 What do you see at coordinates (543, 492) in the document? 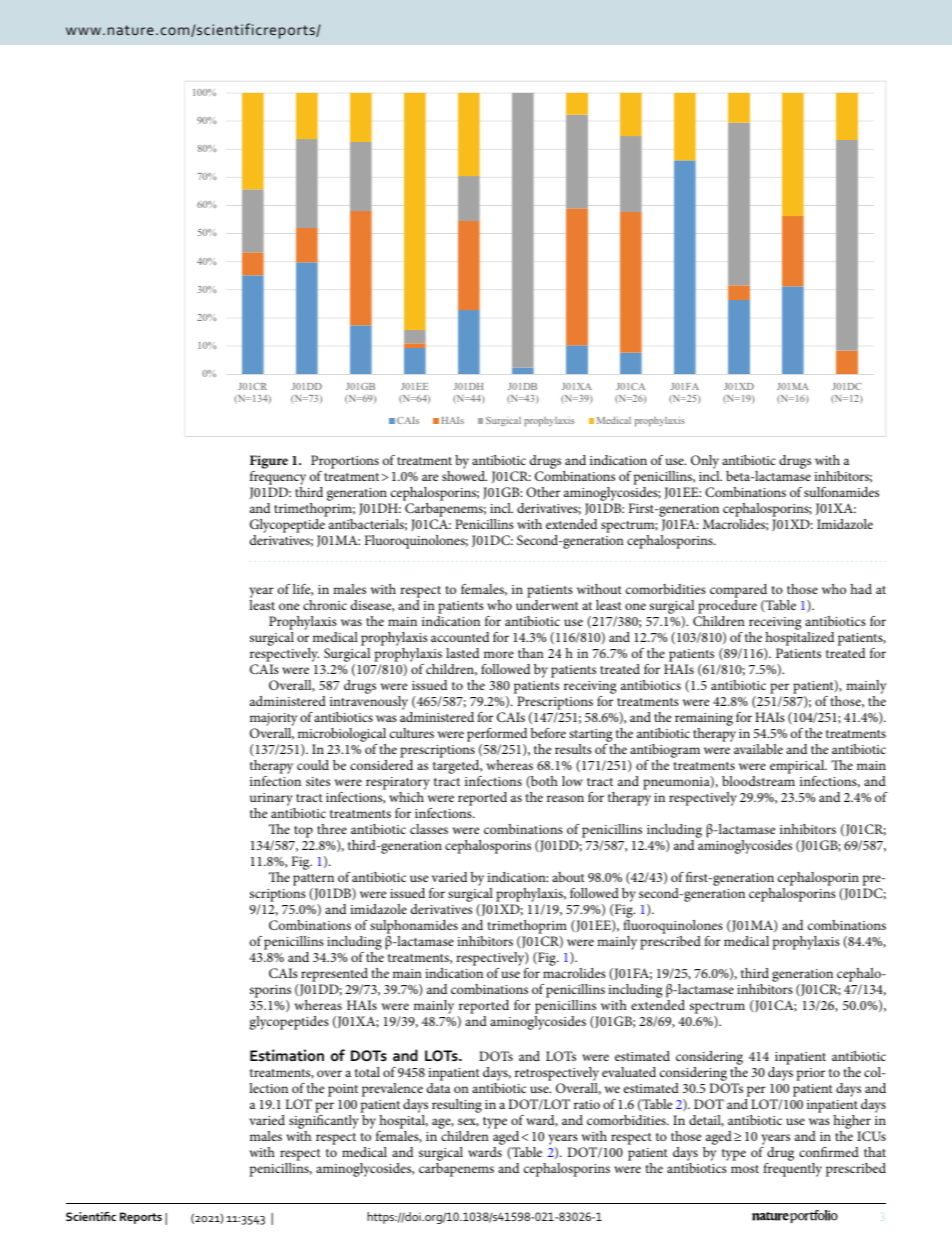
I see `Other` at bounding box center [543, 492].
